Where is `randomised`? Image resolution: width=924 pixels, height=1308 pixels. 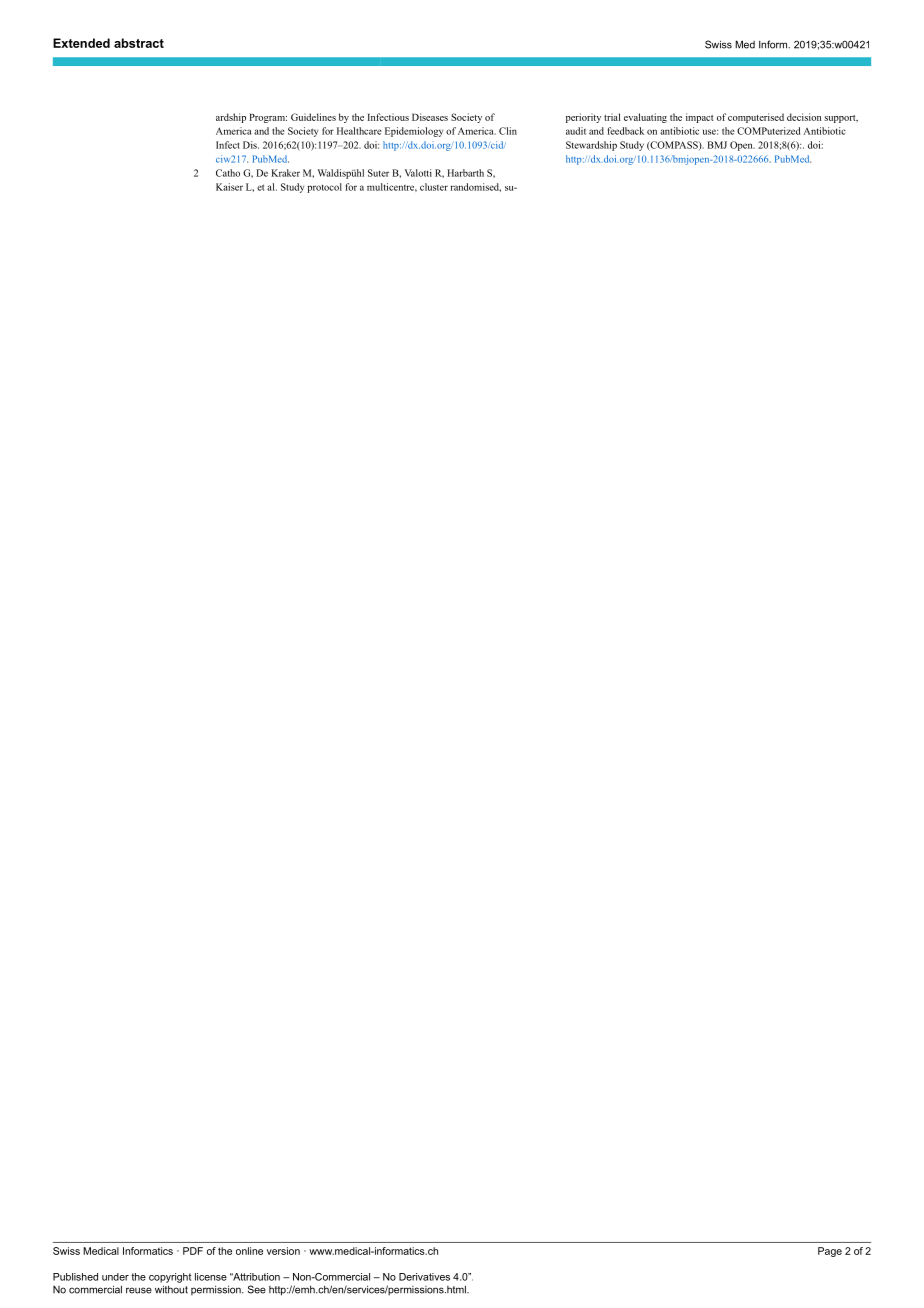 randomised is located at coordinates (475, 187).
